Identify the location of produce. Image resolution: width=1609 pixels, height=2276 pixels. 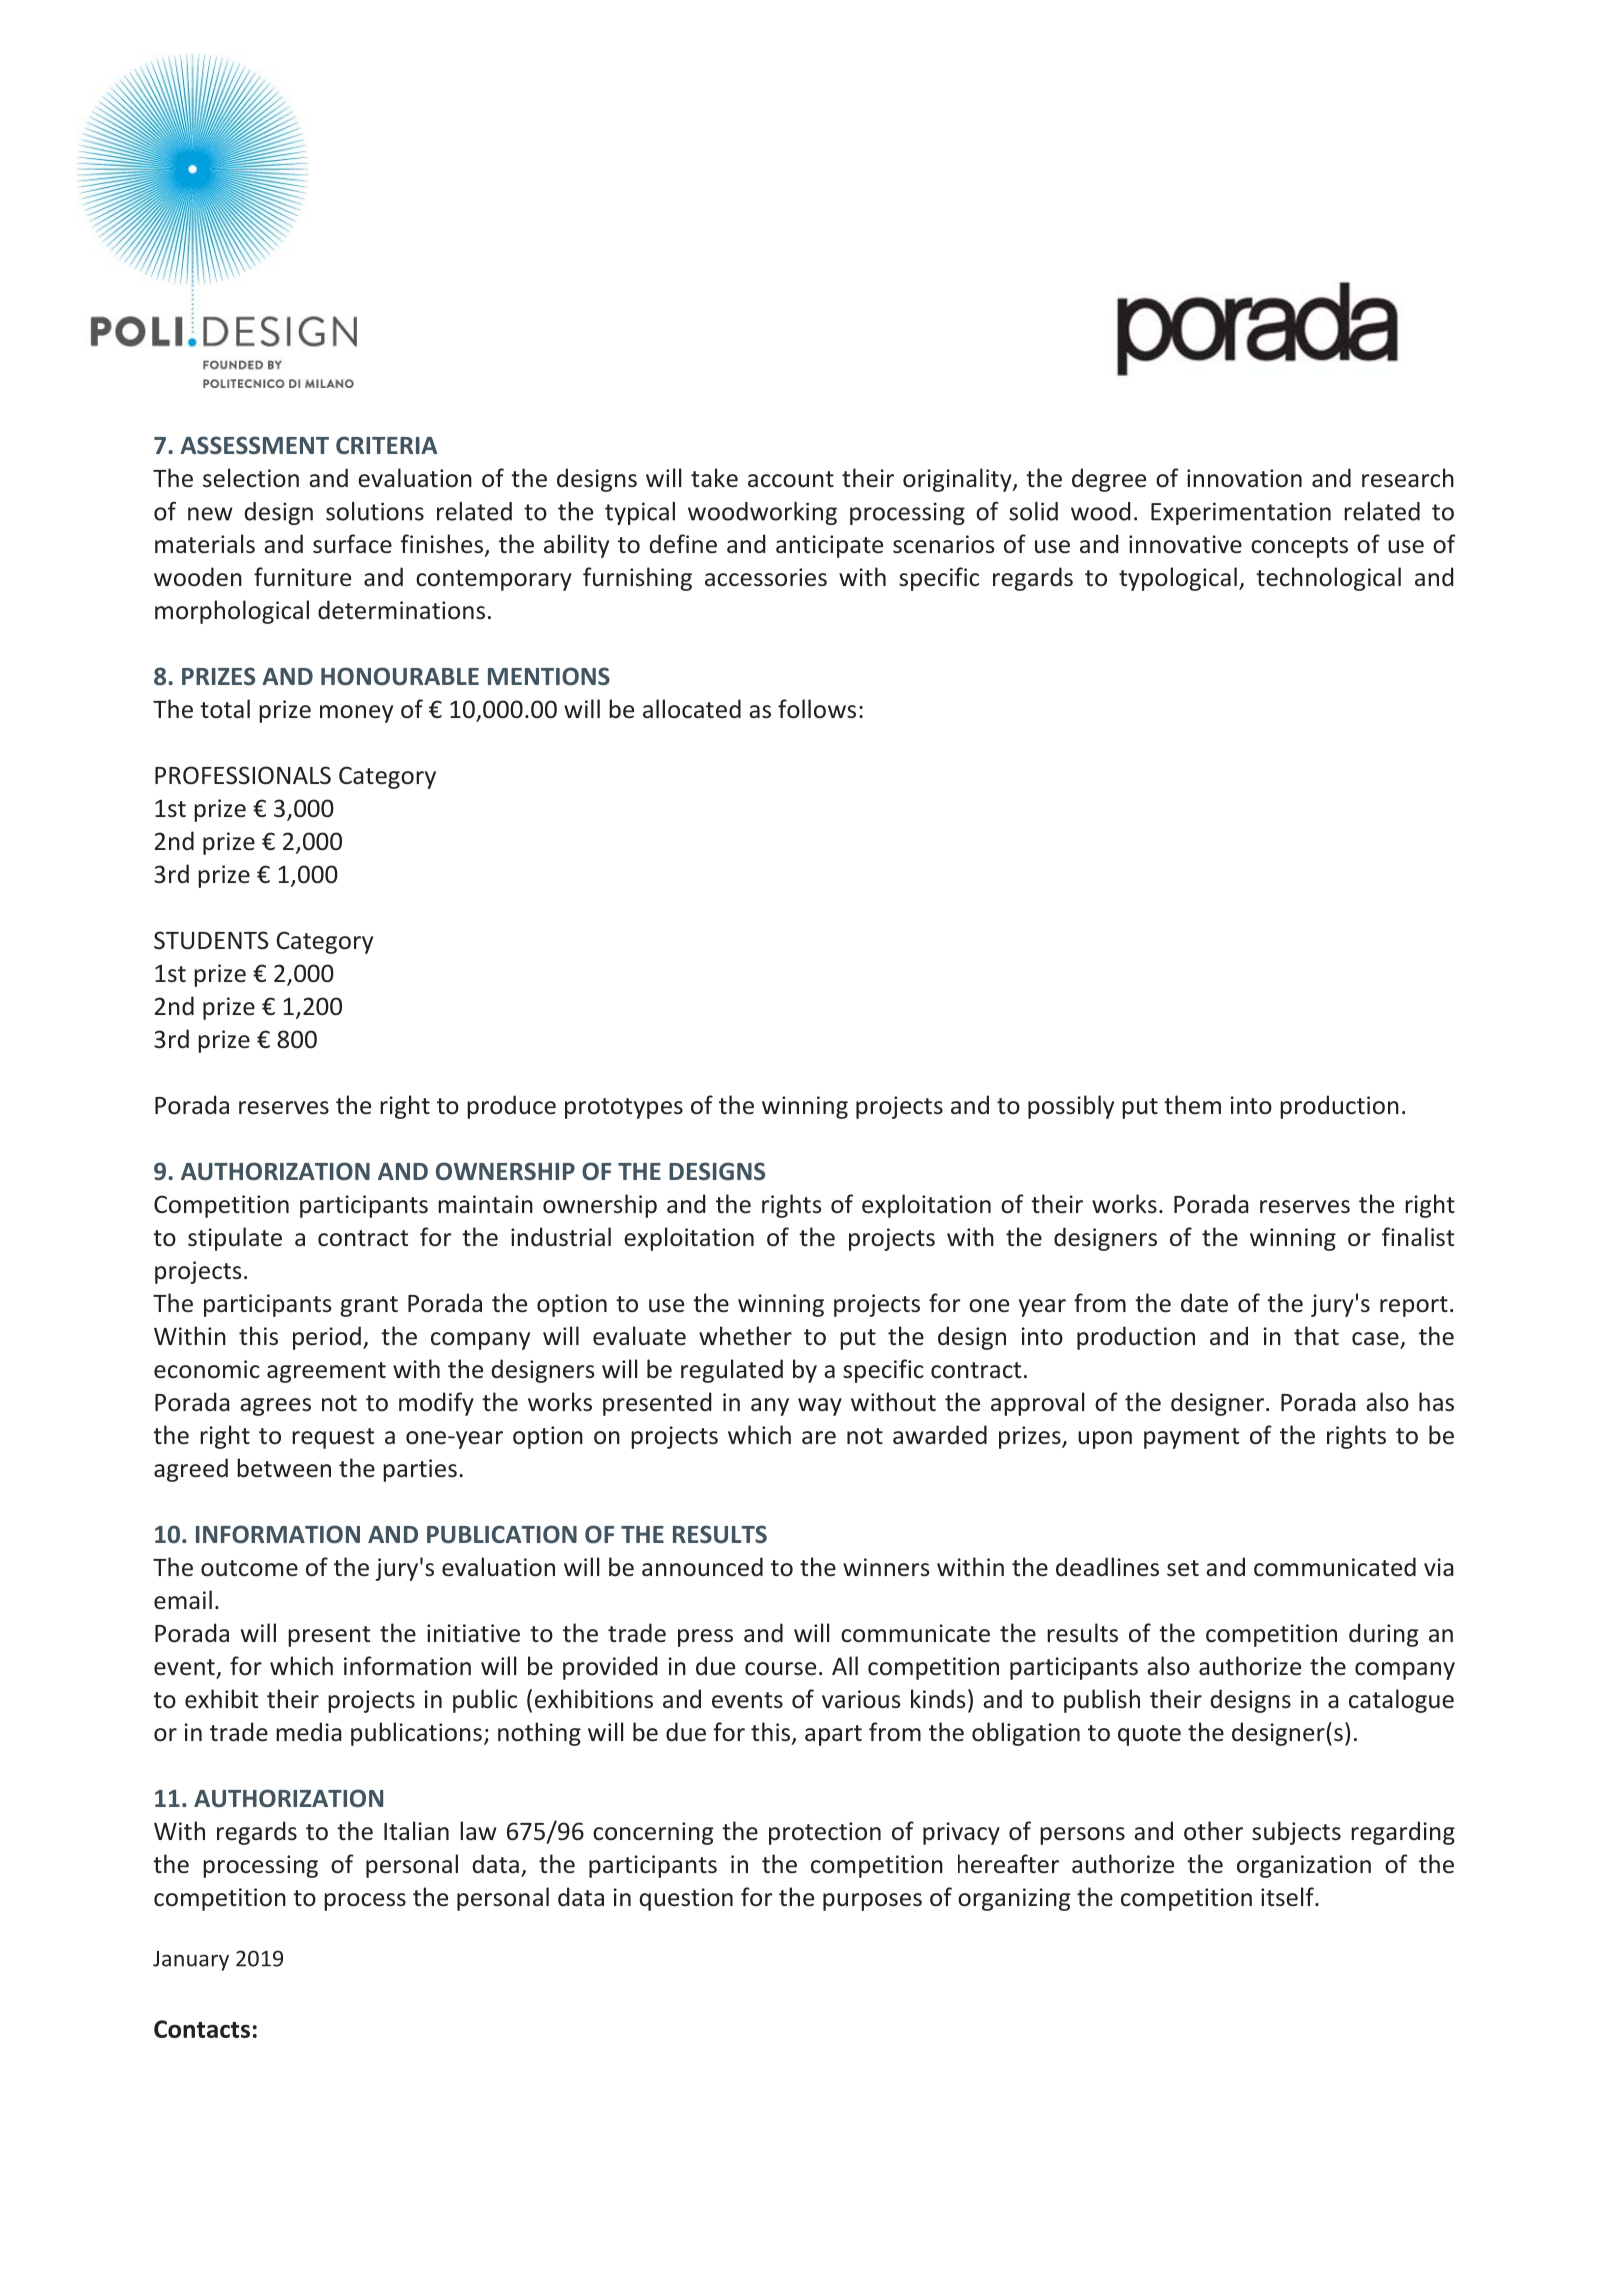
(511, 1107).
